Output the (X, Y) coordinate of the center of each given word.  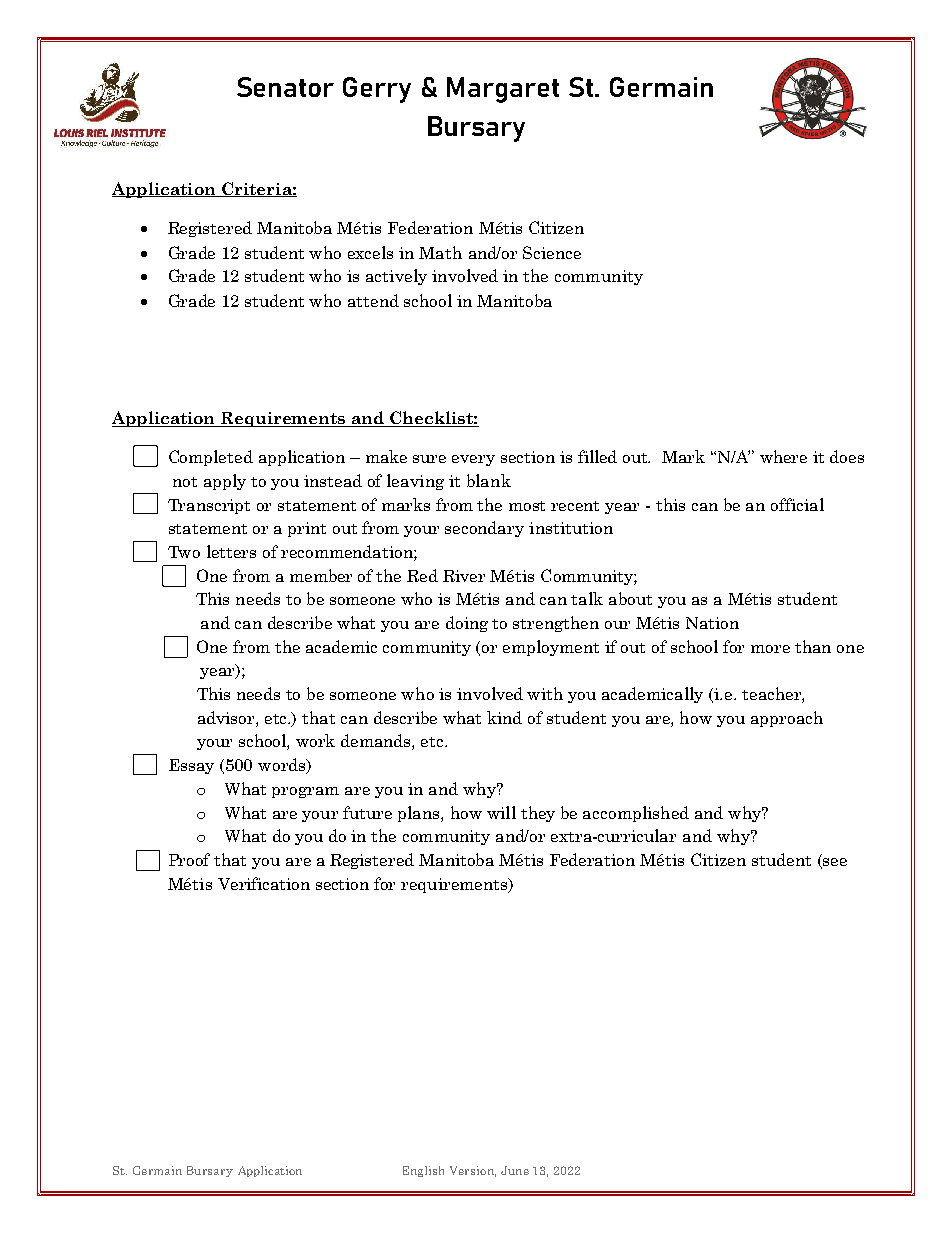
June (515, 1170)
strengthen (556, 624)
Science (552, 252)
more (770, 649)
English (423, 1171)
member (321, 575)
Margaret (503, 90)
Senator (285, 87)
